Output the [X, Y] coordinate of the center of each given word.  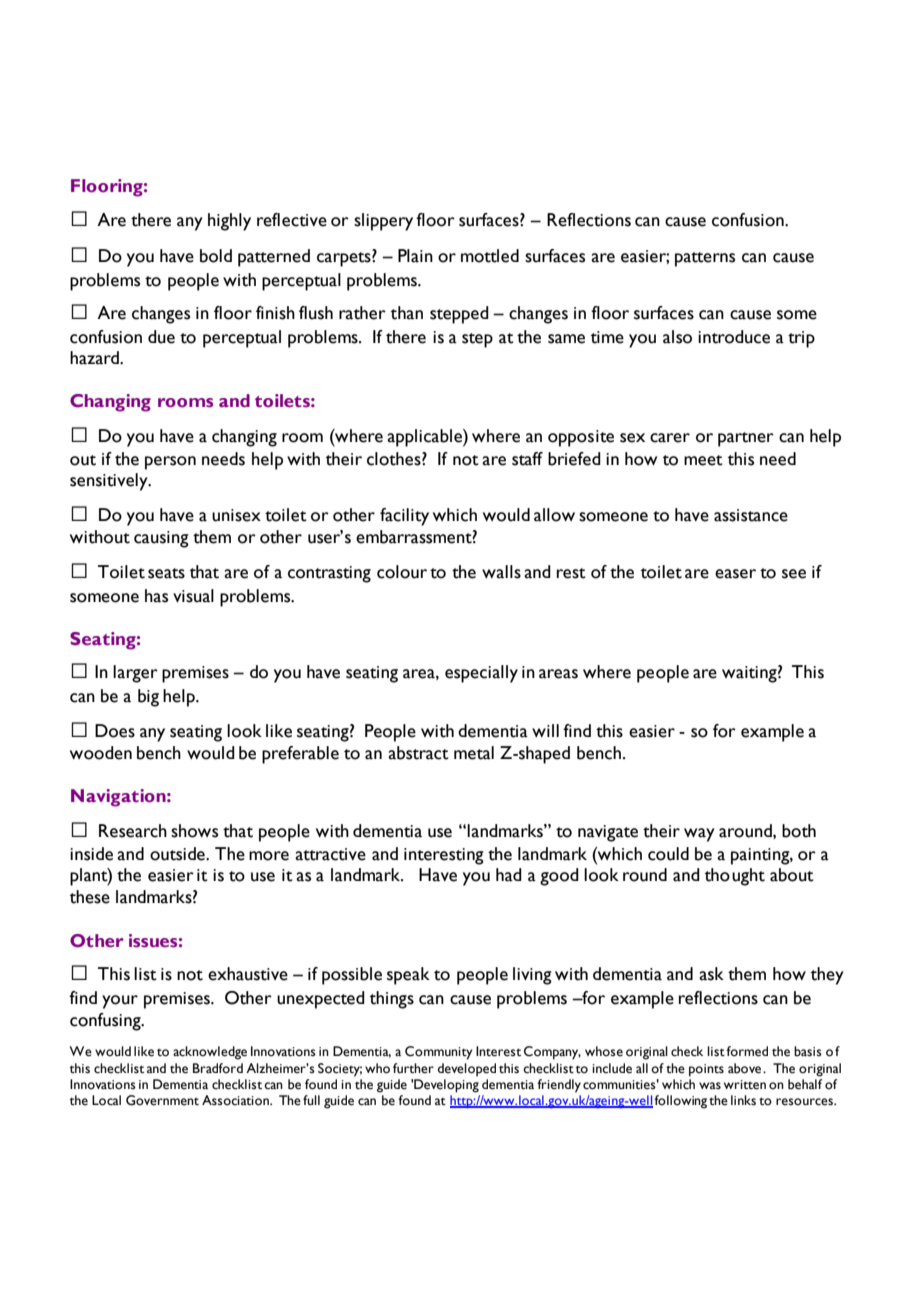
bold [216, 256]
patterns [705, 259]
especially [481, 674]
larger [135, 674]
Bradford [218, 1068]
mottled [490, 256]
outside [178, 854]
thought [735, 877]
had [509, 875]
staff [527, 459]
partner [746, 439]
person [170, 463]
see [794, 574]
